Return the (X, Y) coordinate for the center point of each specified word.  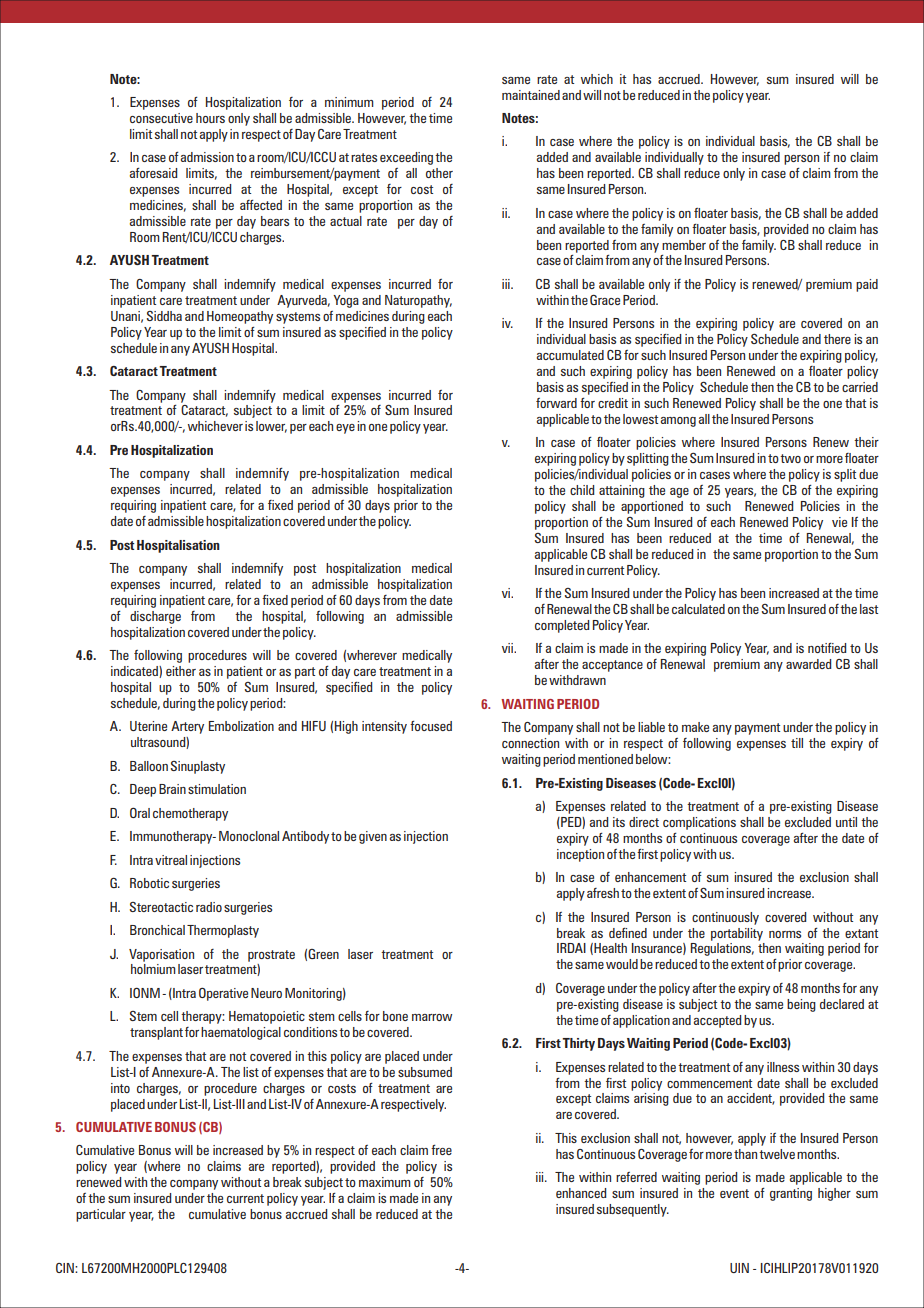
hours (210, 118)
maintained (531, 95)
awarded (809, 664)
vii (508, 648)
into (120, 1088)
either (181, 671)
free (441, 1150)
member (684, 245)
